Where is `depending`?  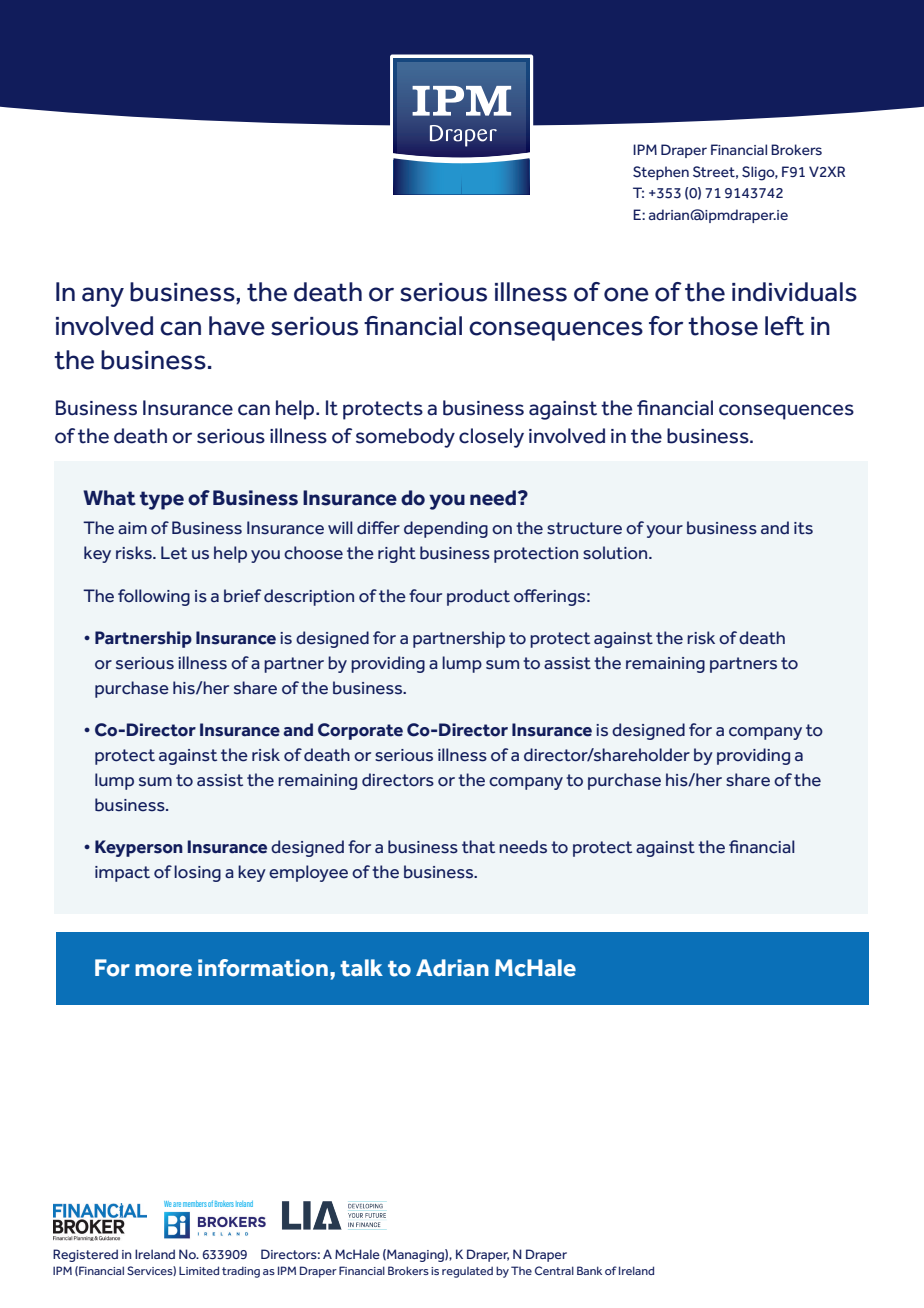 depending is located at coordinates (446, 529).
